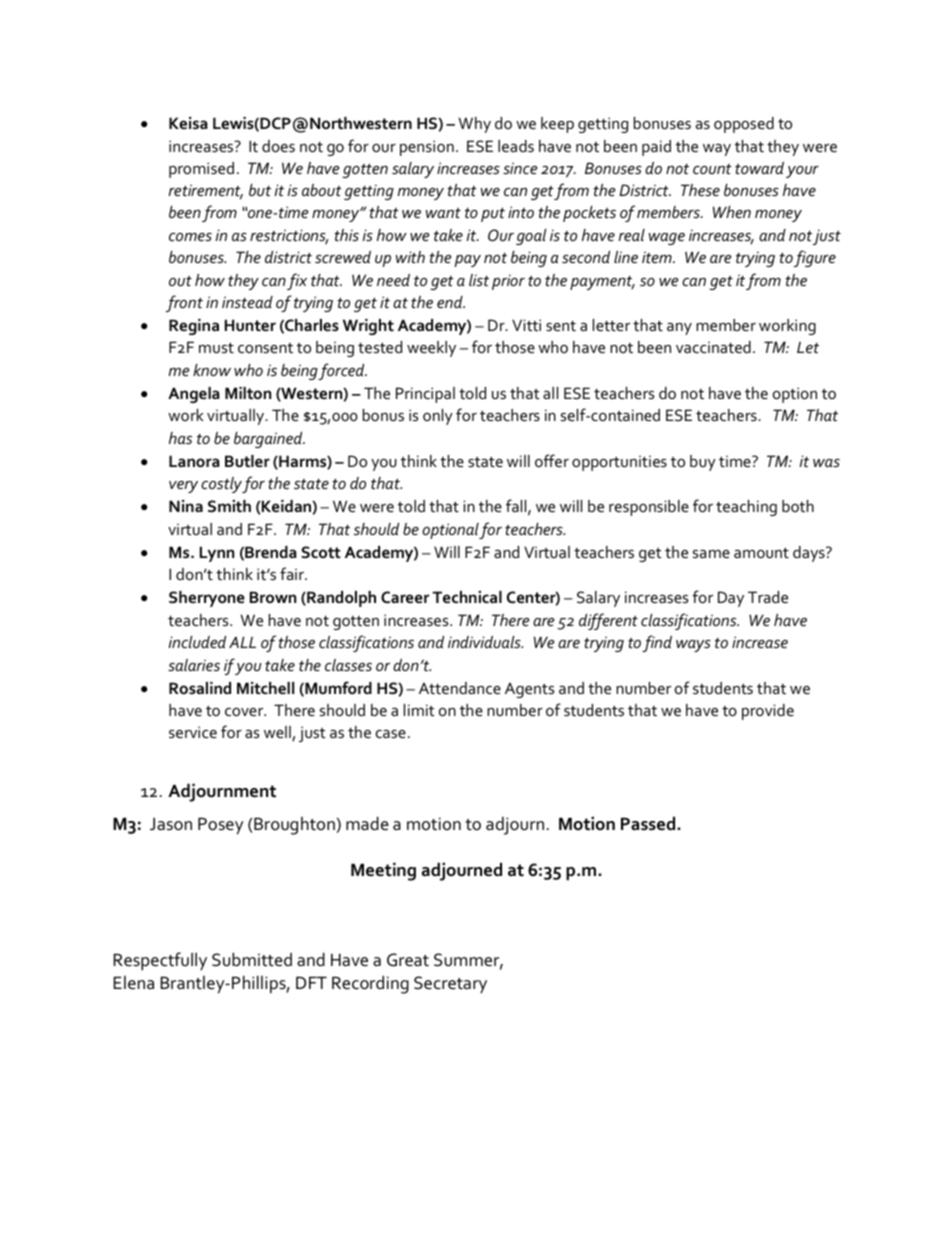  What do you see at coordinates (252, 959) in the page?
I see `Submitted` at bounding box center [252, 959].
